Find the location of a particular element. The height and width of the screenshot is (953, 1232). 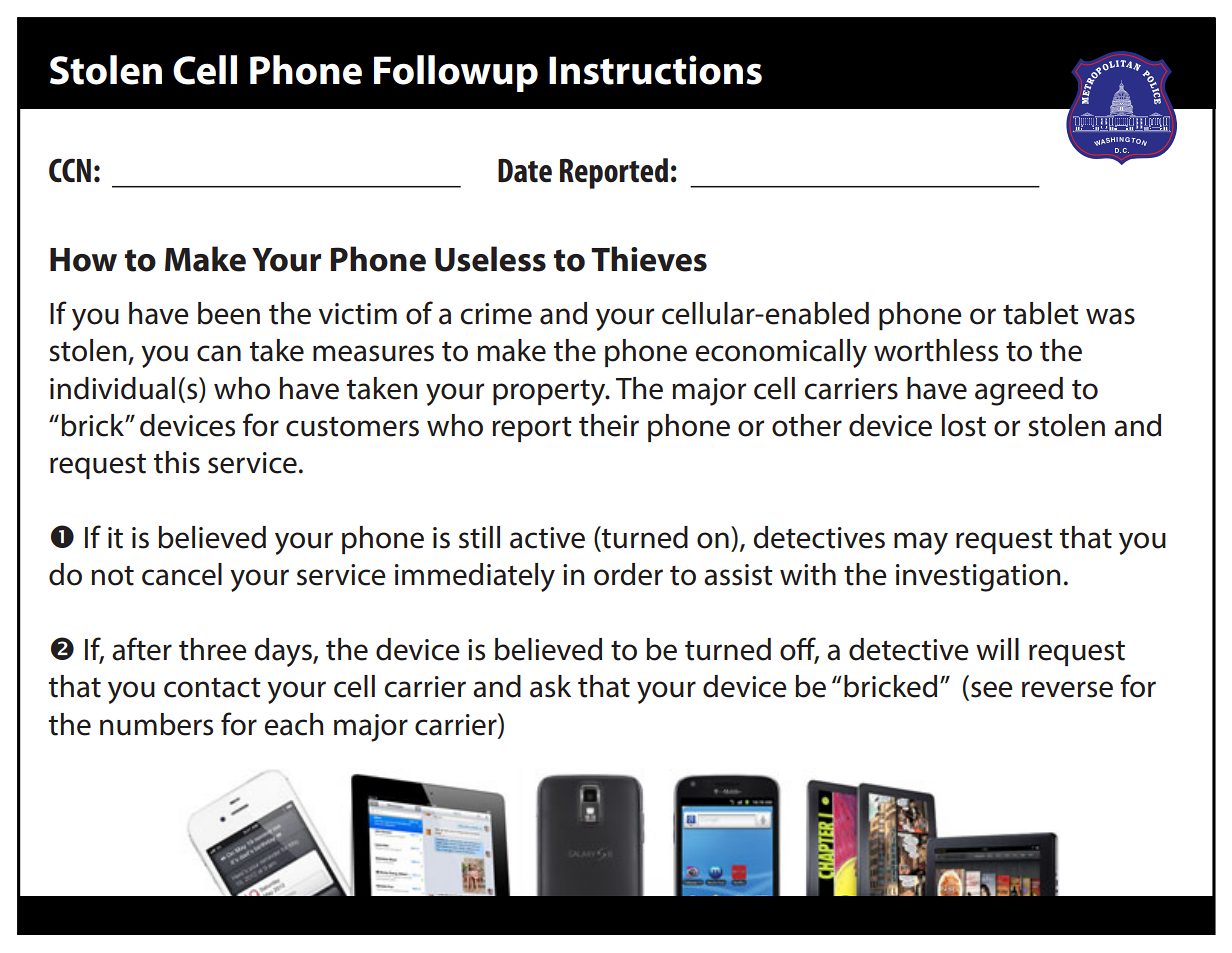

Thieves is located at coordinates (649, 259).
